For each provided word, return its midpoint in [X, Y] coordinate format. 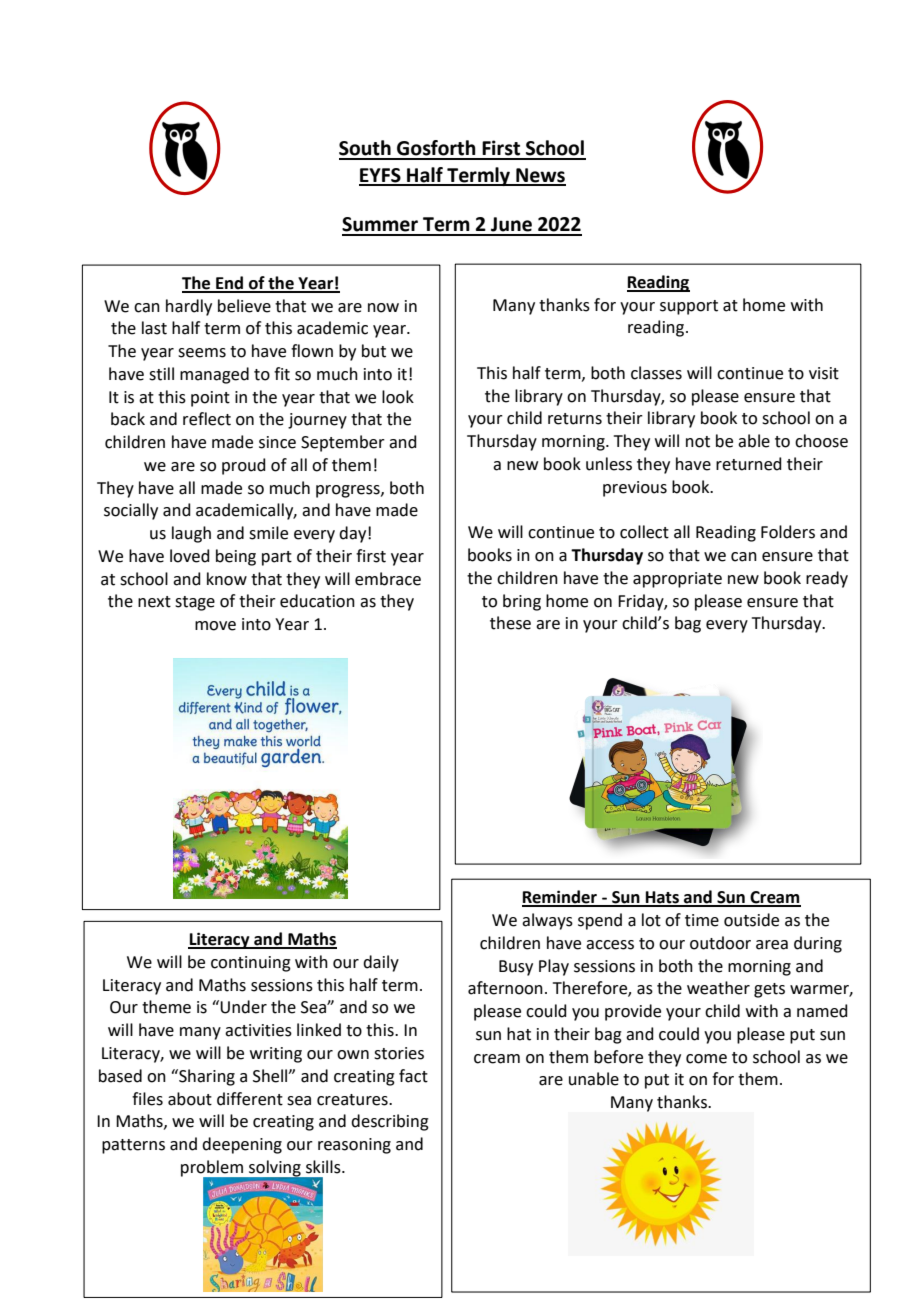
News [540, 176]
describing [390, 1122]
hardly [189, 307]
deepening [242, 1145]
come [706, 1059]
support [689, 307]
